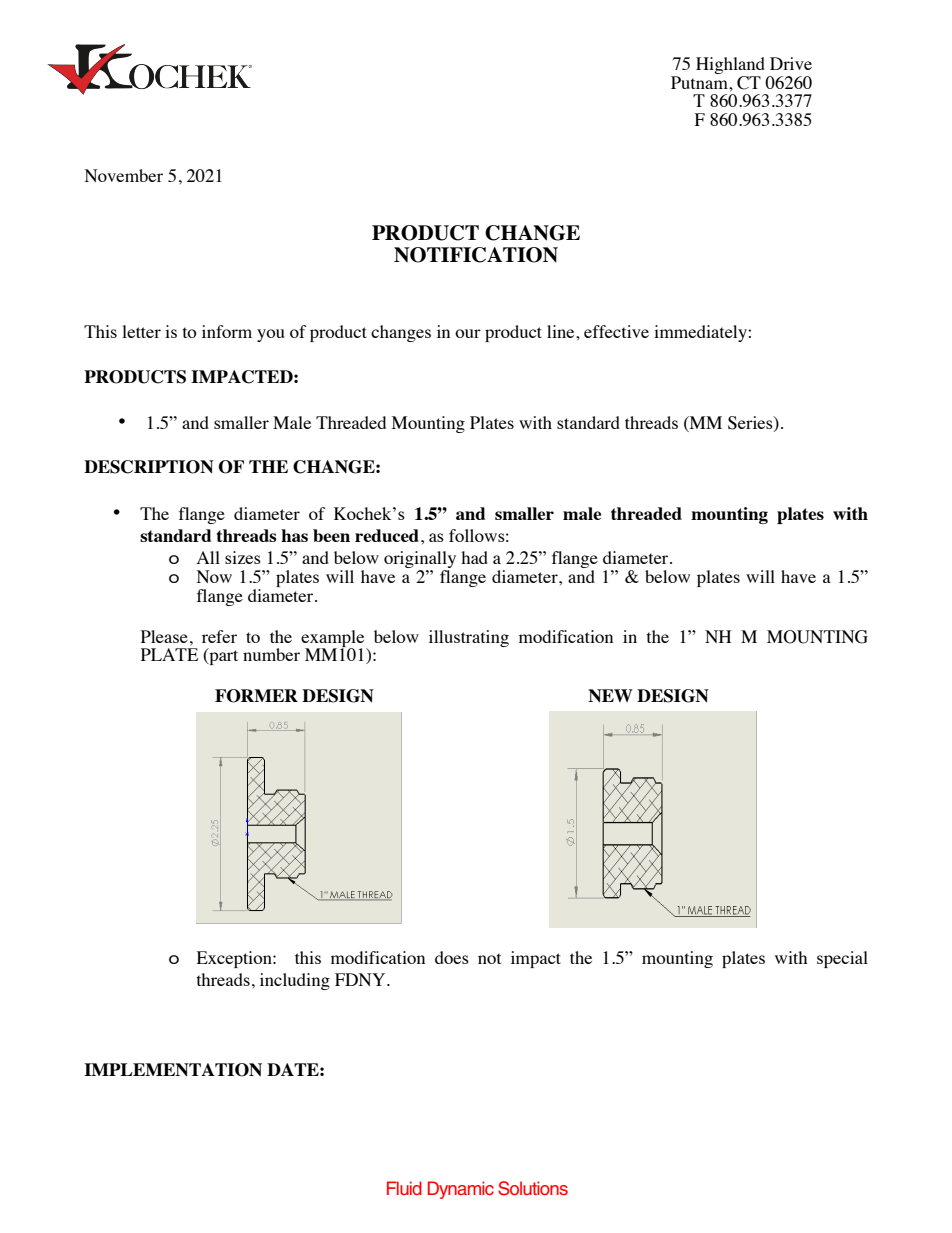 The height and width of the screenshot is (1233, 952). I want to click on Highland, so click(730, 65).
